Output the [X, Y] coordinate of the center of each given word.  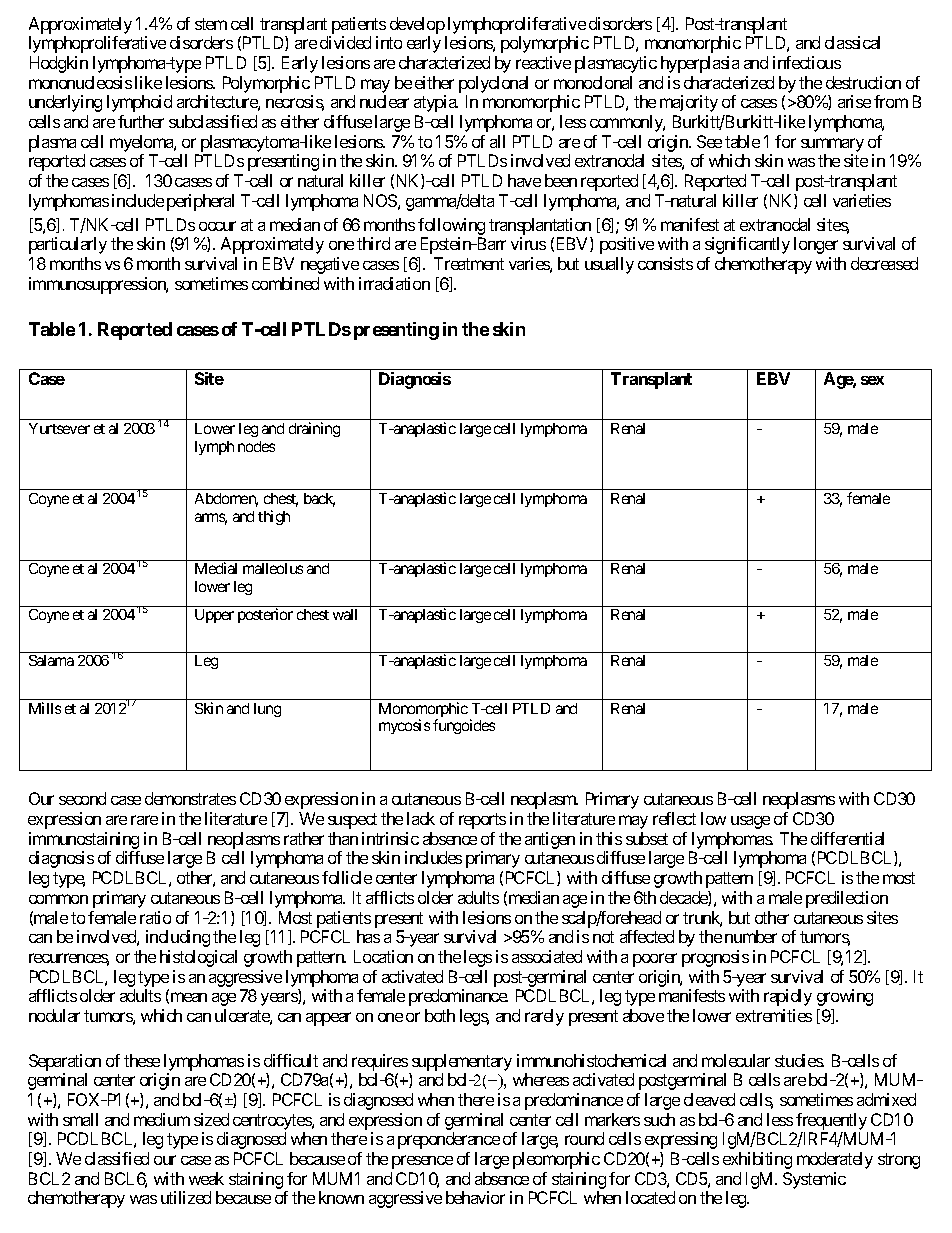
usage [750, 822]
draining [314, 429]
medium [162, 1119]
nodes [256, 446]
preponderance [449, 1140]
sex [872, 380]
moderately [835, 1160]
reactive [543, 62]
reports [482, 821]
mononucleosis [80, 82]
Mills [45, 708]
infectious [807, 62]
